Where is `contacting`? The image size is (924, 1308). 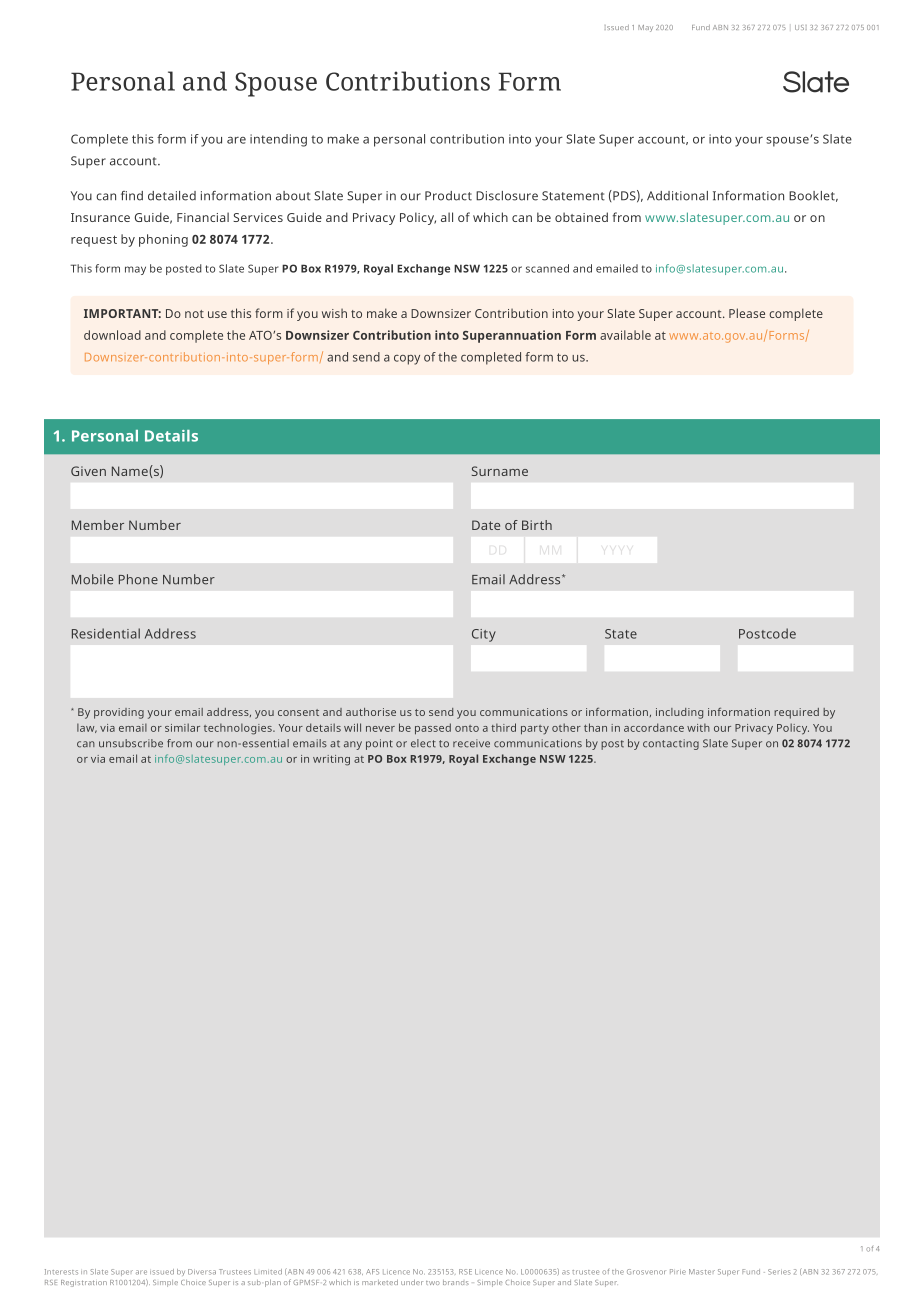
contacting is located at coordinates (671, 744).
